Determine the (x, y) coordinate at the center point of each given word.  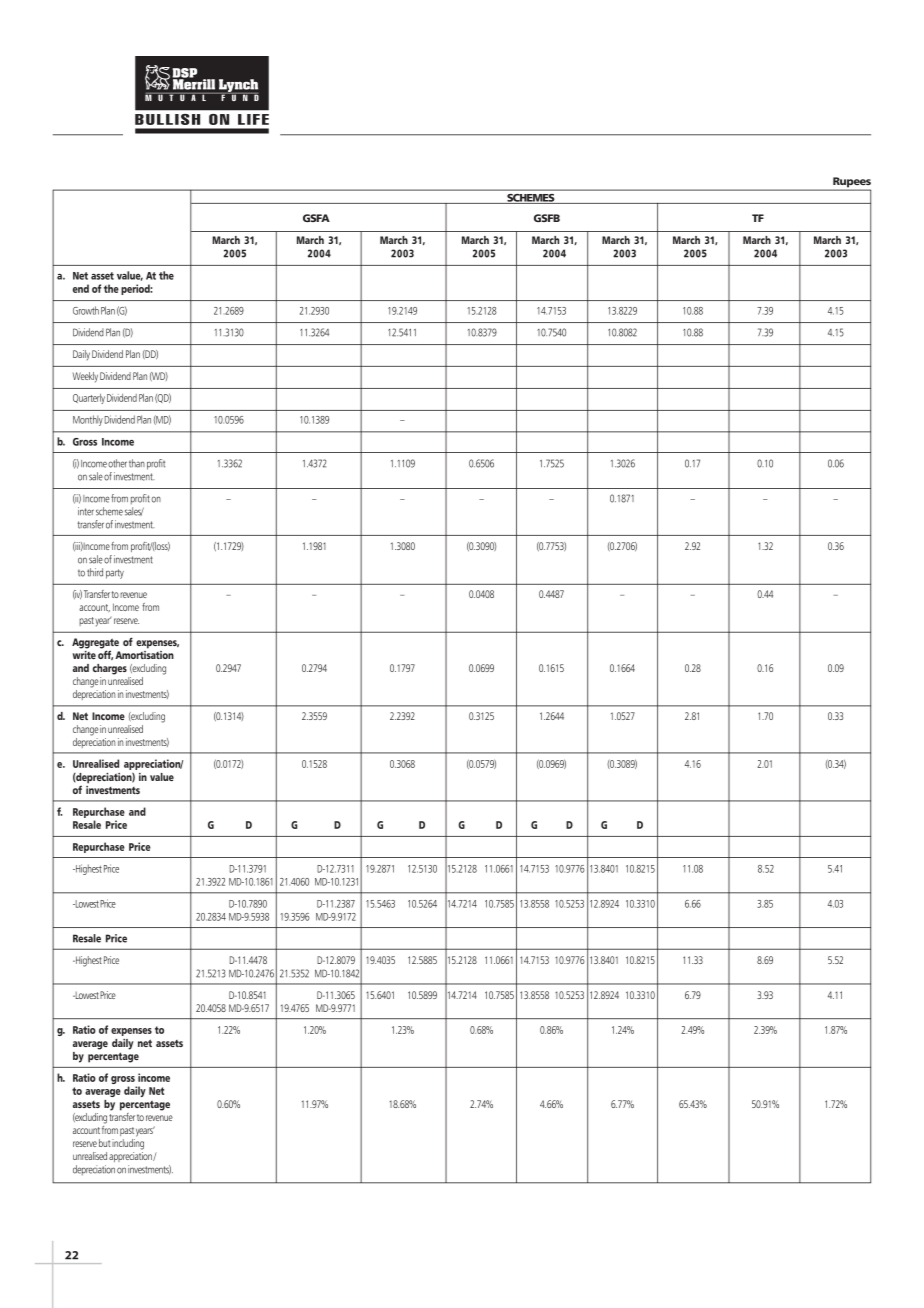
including (128, 1143)
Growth (86, 310)
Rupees (851, 183)
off (105, 654)
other (117, 463)
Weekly (85, 377)
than (137, 463)
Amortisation (144, 653)
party (115, 574)
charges (110, 669)
